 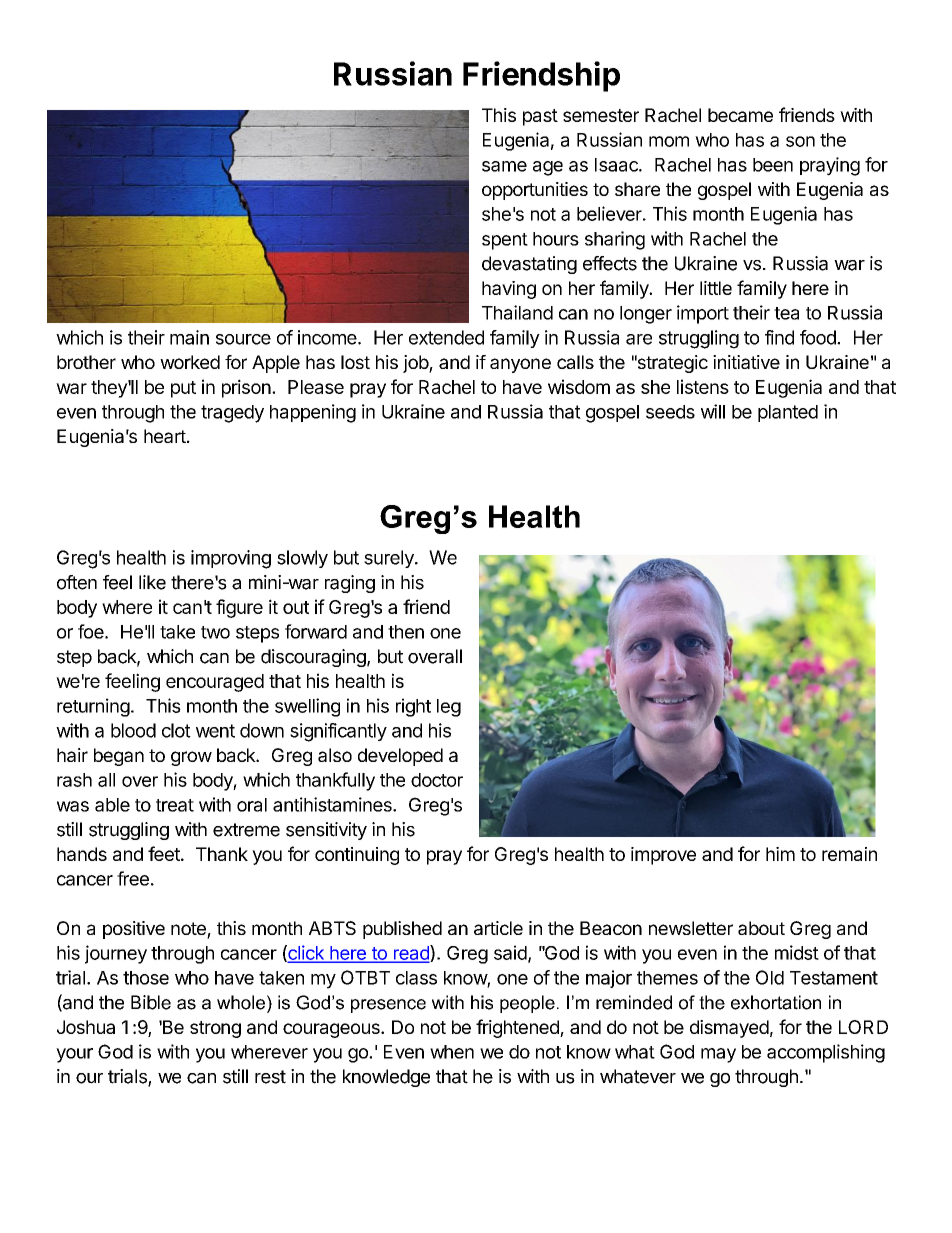 I want to click on then, so click(x=406, y=632).
